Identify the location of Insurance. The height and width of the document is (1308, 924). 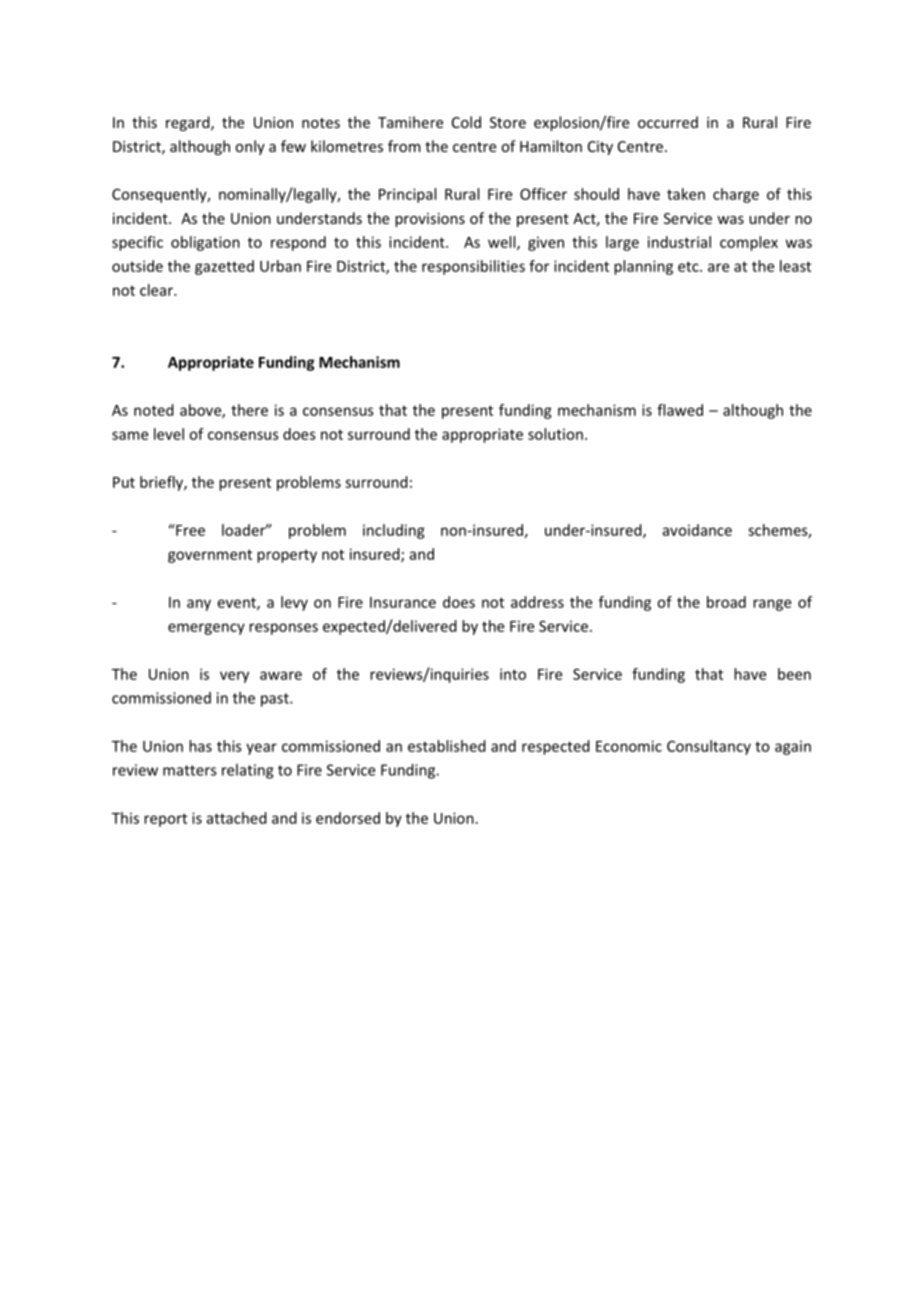
(403, 602).
